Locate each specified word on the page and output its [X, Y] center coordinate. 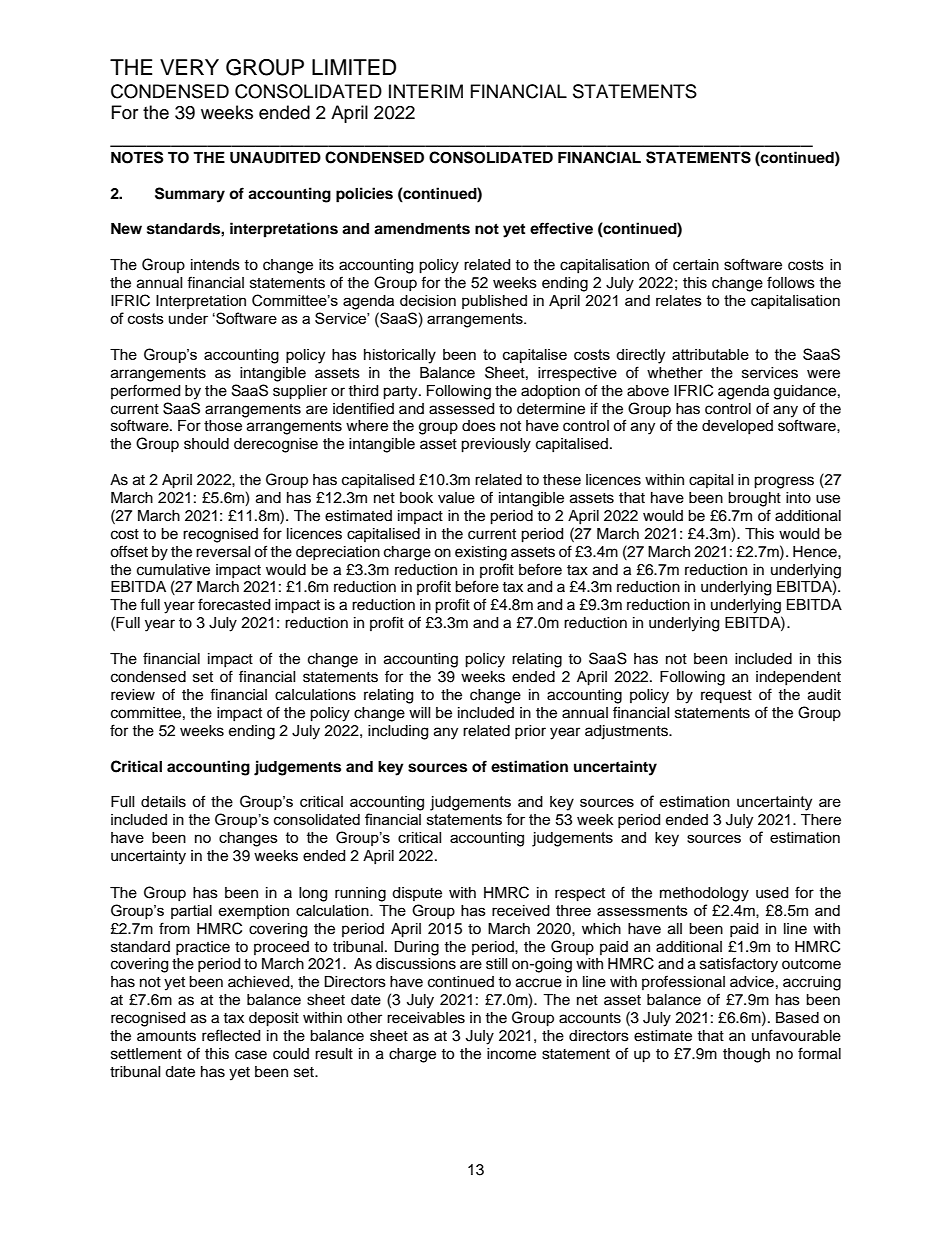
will [420, 712]
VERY [189, 67]
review [133, 695]
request [726, 697]
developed [737, 427]
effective [561, 228]
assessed [461, 409]
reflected [231, 1035]
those [223, 426]
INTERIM [426, 91]
